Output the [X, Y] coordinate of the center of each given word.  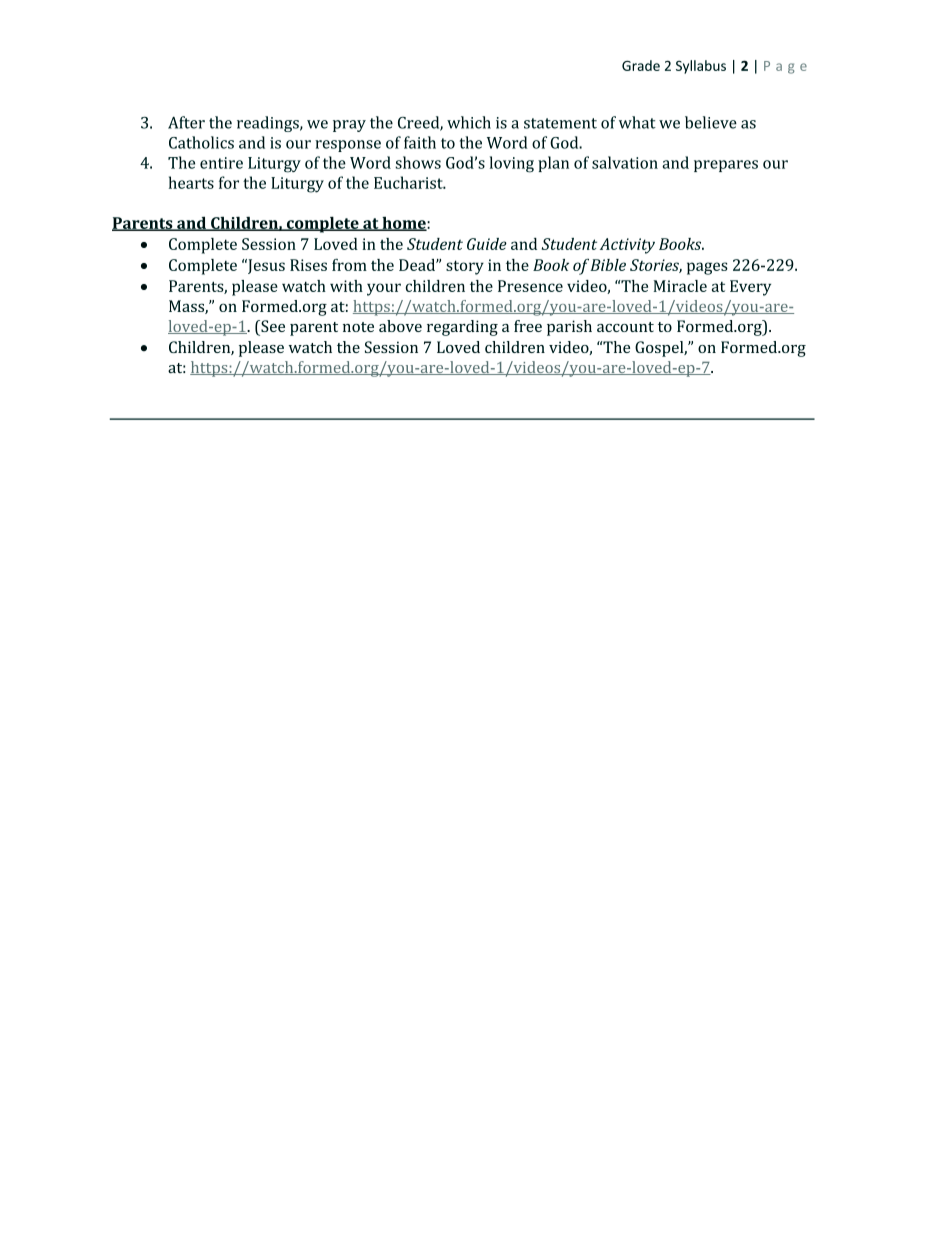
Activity [627, 246]
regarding [462, 328]
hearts [191, 182]
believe [711, 122]
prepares [726, 166]
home [404, 224]
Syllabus [701, 67]
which [469, 122]
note [358, 327]
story [465, 267]
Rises [308, 265]
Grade [641, 65]
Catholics [201, 142]
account [625, 327]
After [186, 122]
